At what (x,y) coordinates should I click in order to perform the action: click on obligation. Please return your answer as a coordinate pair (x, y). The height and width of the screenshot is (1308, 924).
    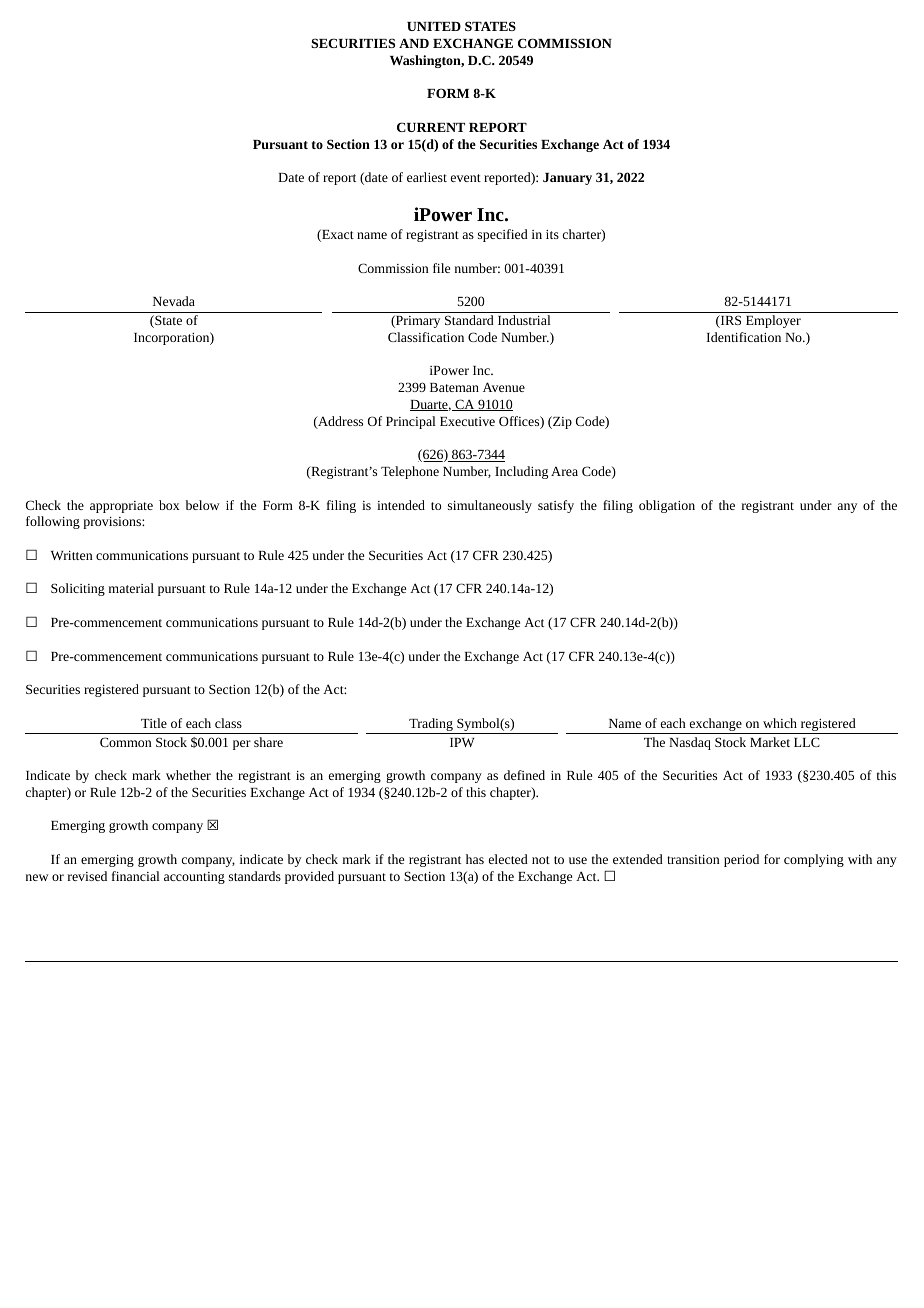
    Looking at the image, I should click on (667, 506).
